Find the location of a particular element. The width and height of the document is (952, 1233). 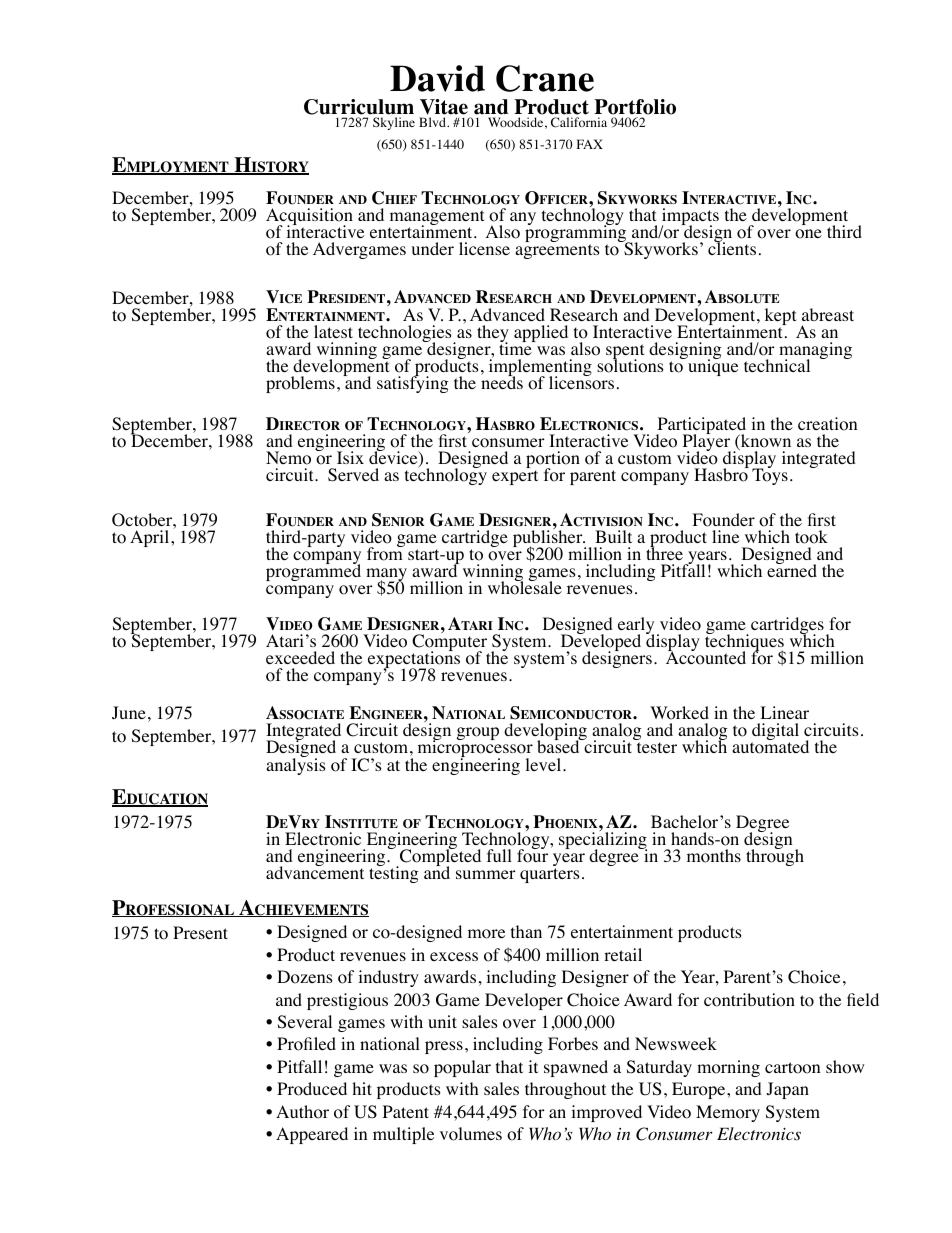

Japan is located at coordinates (788, 1090).
